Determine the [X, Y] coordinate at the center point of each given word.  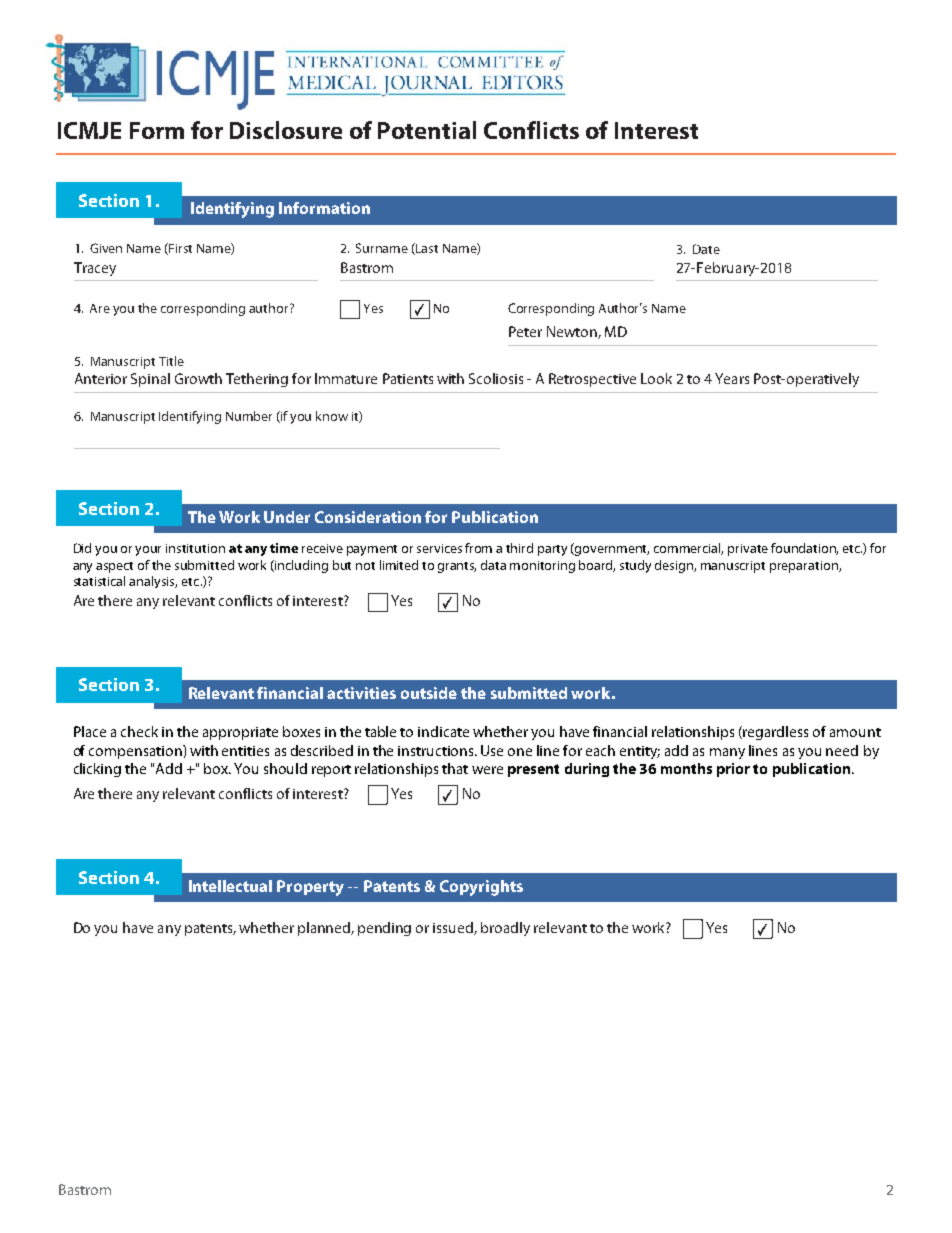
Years [732, 378]
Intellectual [230, 886]
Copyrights [481, 888]
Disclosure [286, 130]
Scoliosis [496, 378]
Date [706, 249]
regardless [775, 733]
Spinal [150, 380]
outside [429, 693]
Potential [427, 130]
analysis [153, 582]
